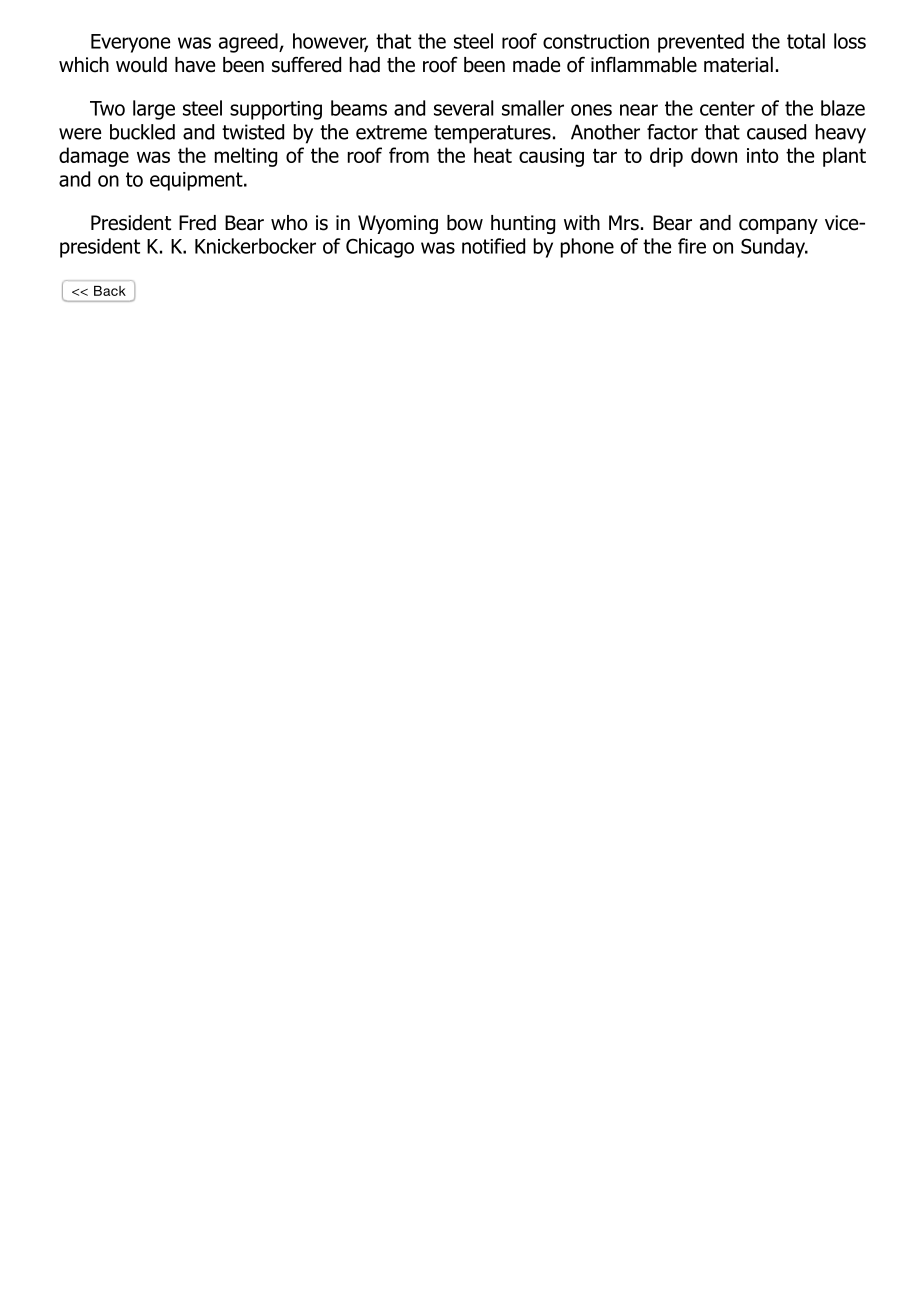  I want to click on Back, so click(110, 291).
